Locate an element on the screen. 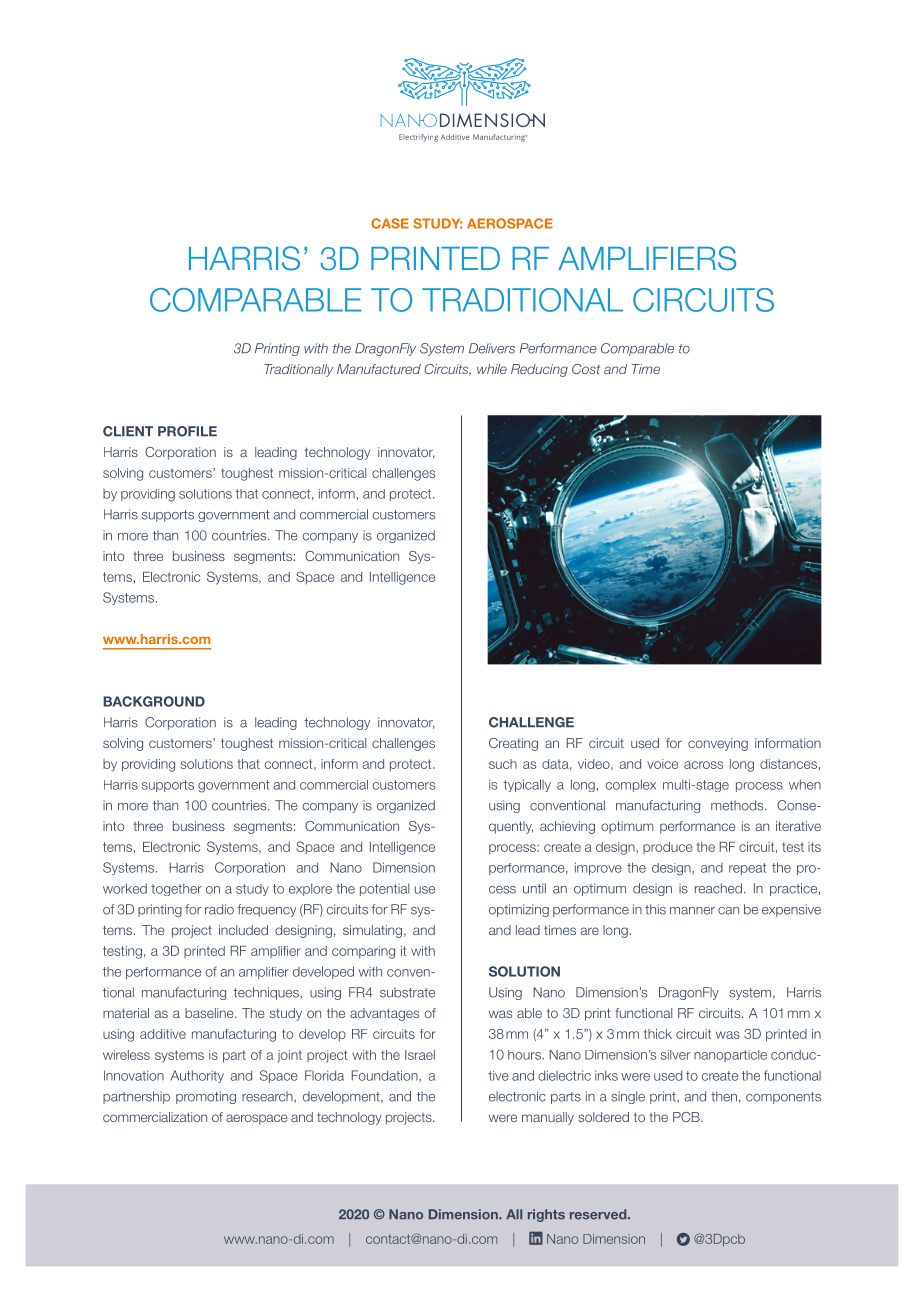 The width and height of the screenshot is (924, 1308). repeat is located at coordinates (747, 869).
